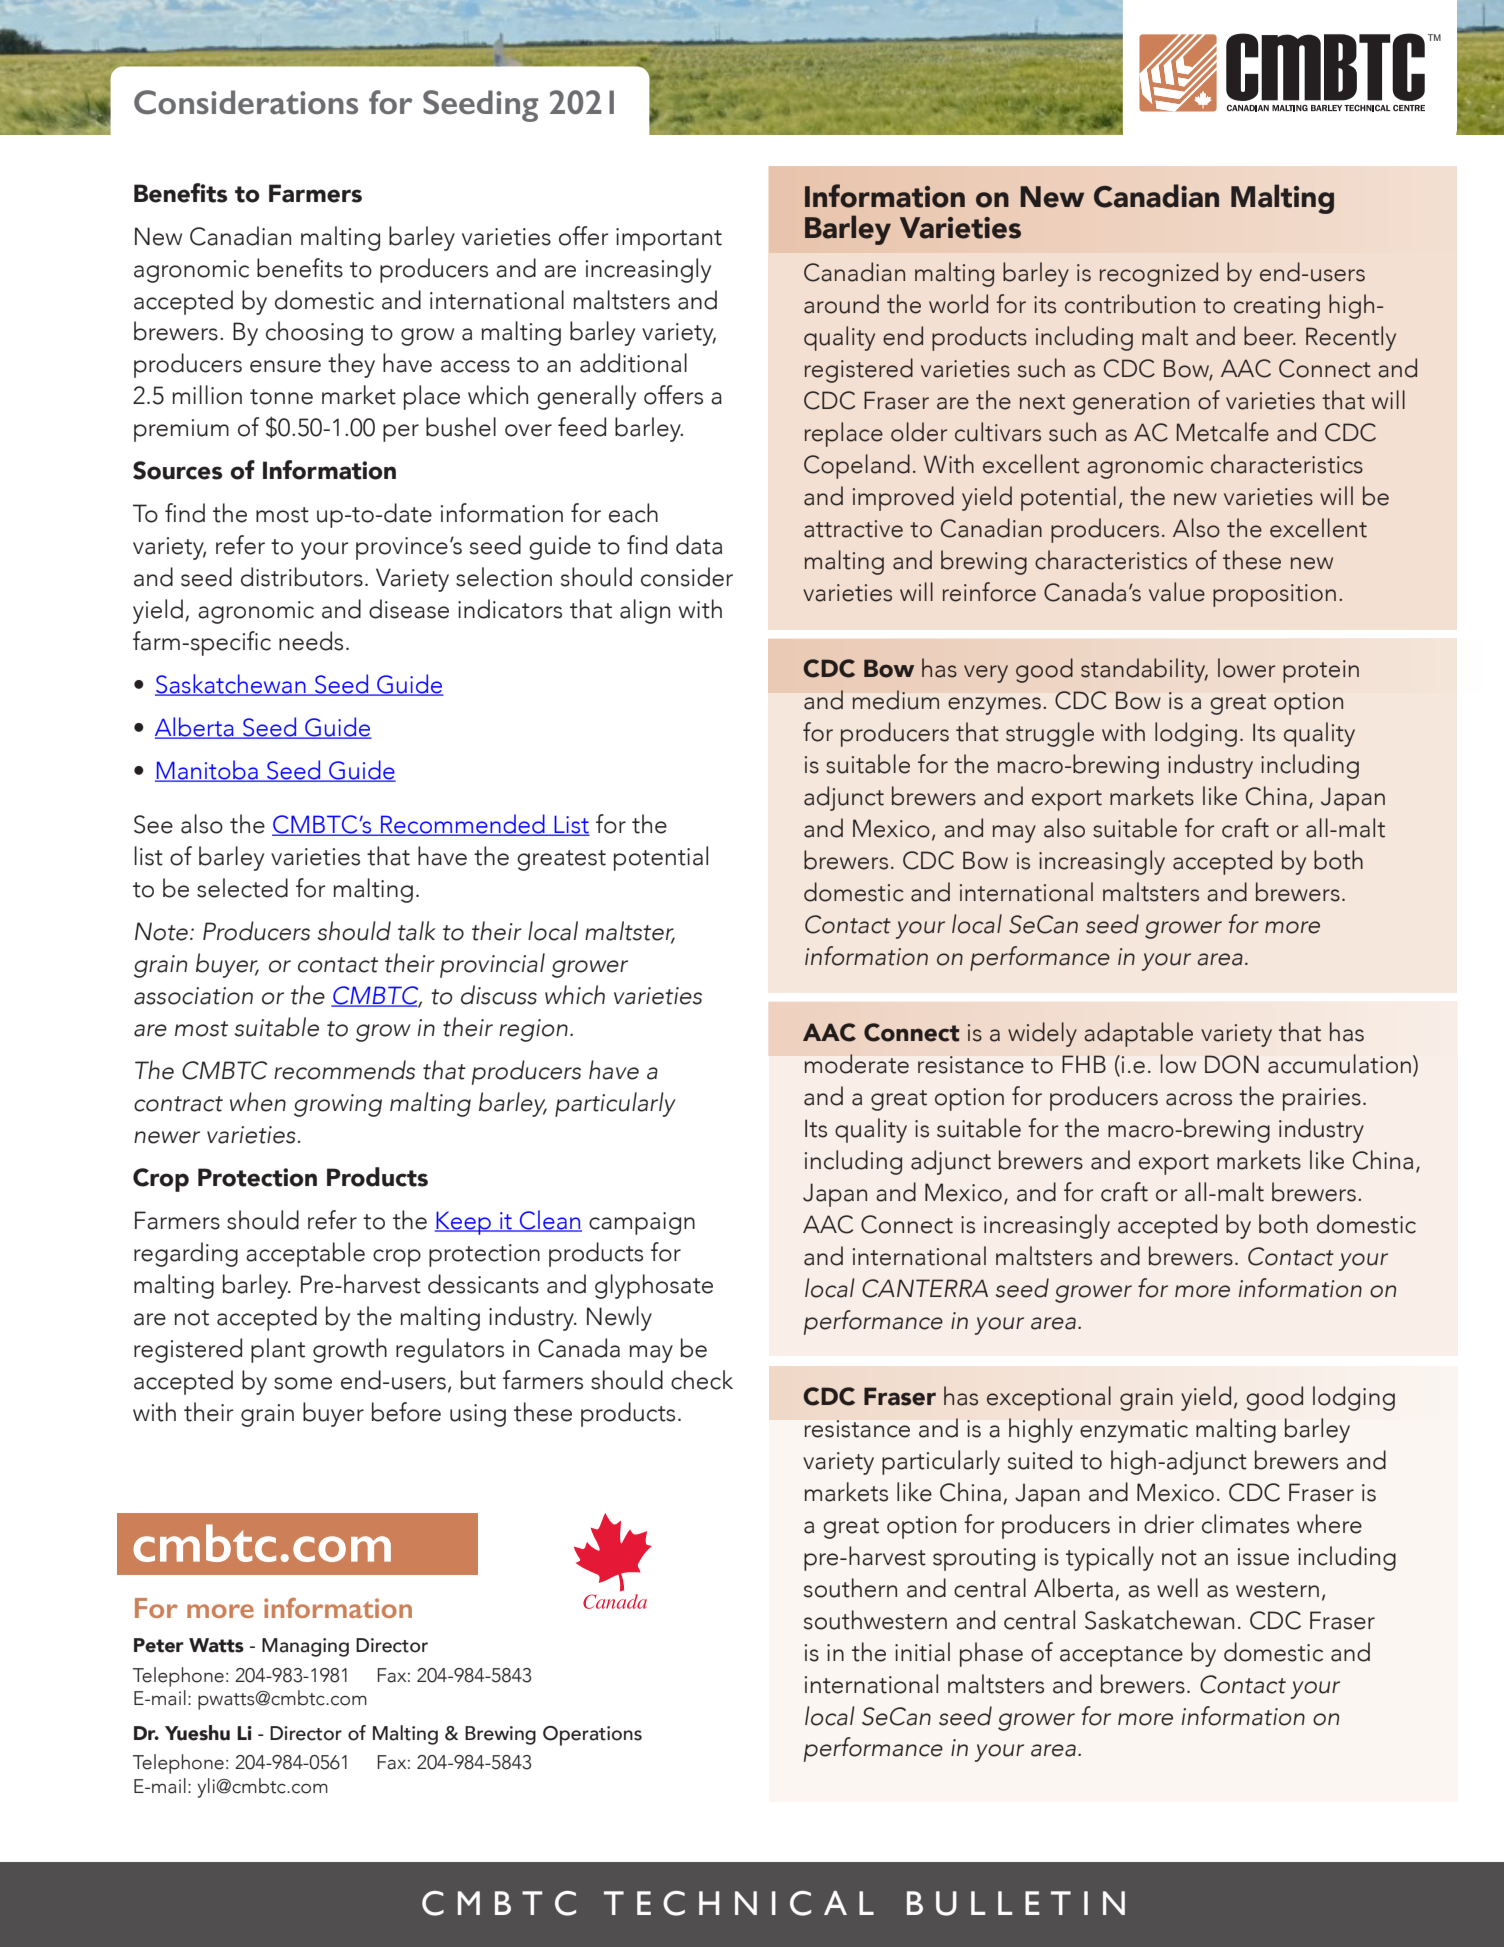 Image resolution: width=1504 pixels, height=1947 pixels. Describe the element at coordinates (305, 1647) in the screenshot. I see `Managing` at that location.
